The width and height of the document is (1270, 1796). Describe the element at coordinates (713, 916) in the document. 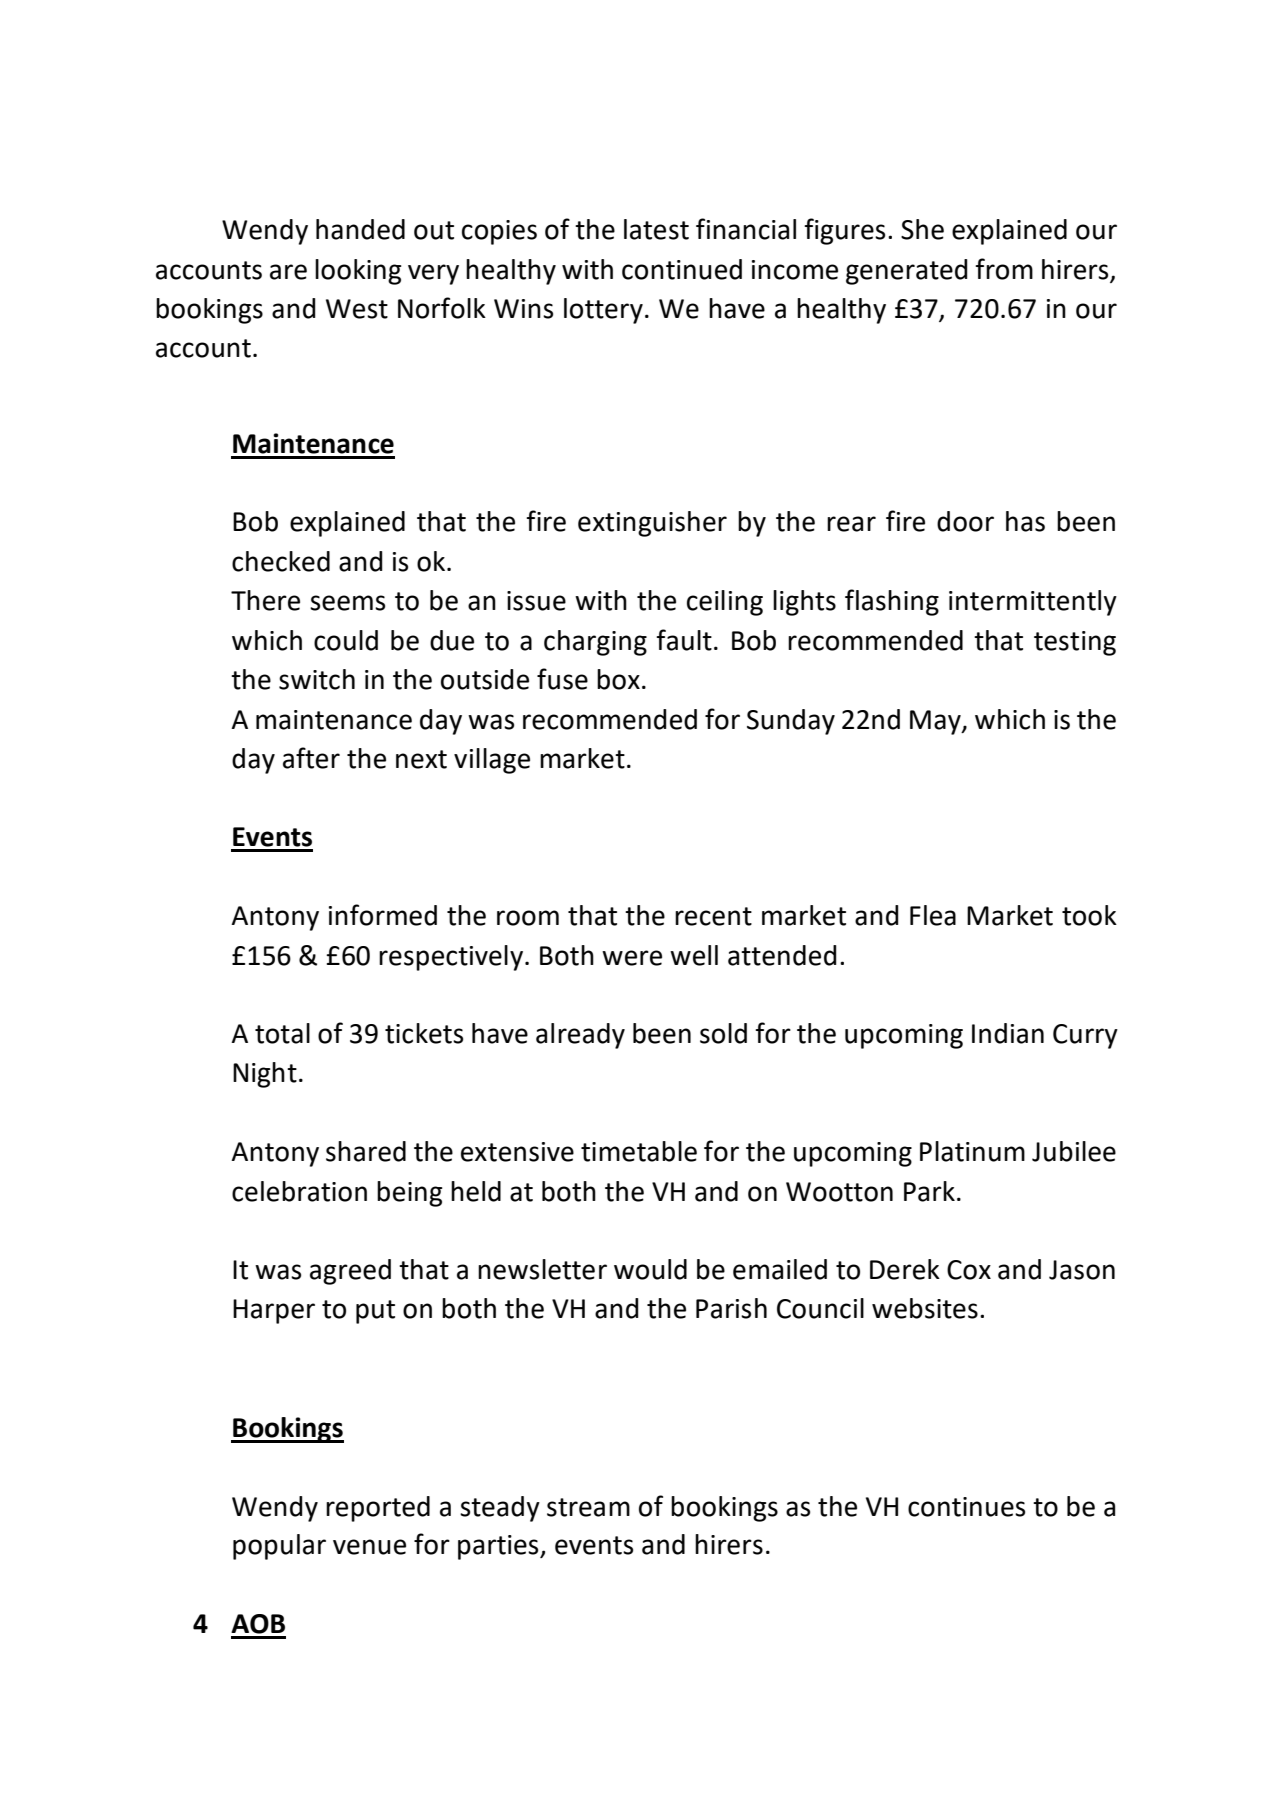

I see `recent` at that location.
